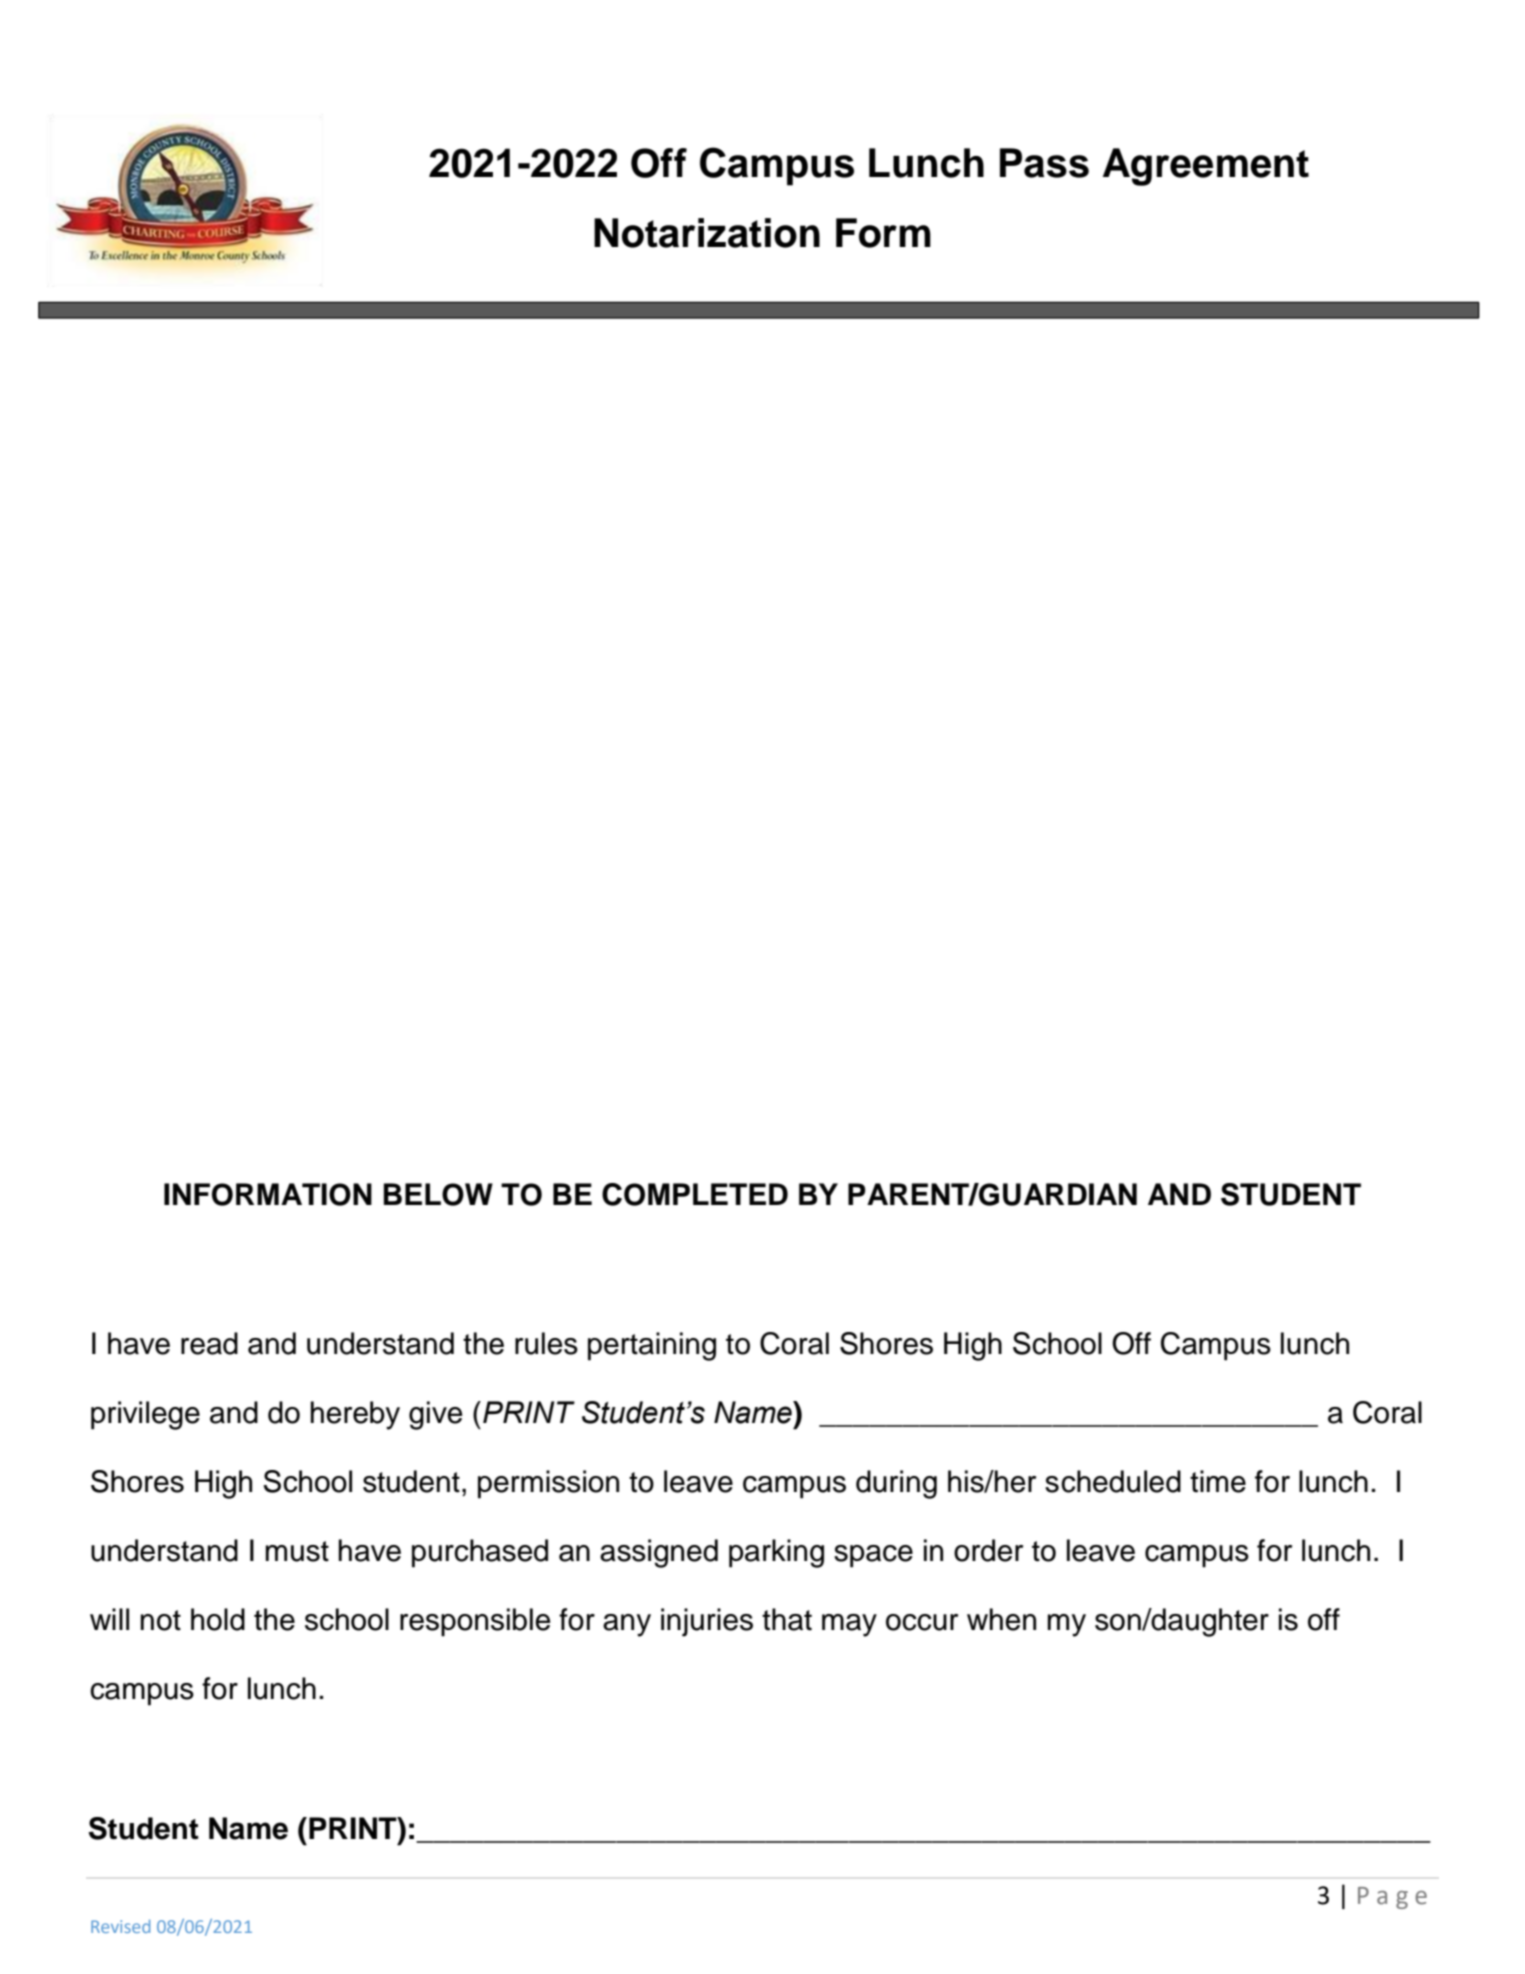 This screenshot has height=1974, width=1525. What do you see at coordinates (120, 1926) in the screenshot?
I see `Revised` at bounding box center [120, 1926].
